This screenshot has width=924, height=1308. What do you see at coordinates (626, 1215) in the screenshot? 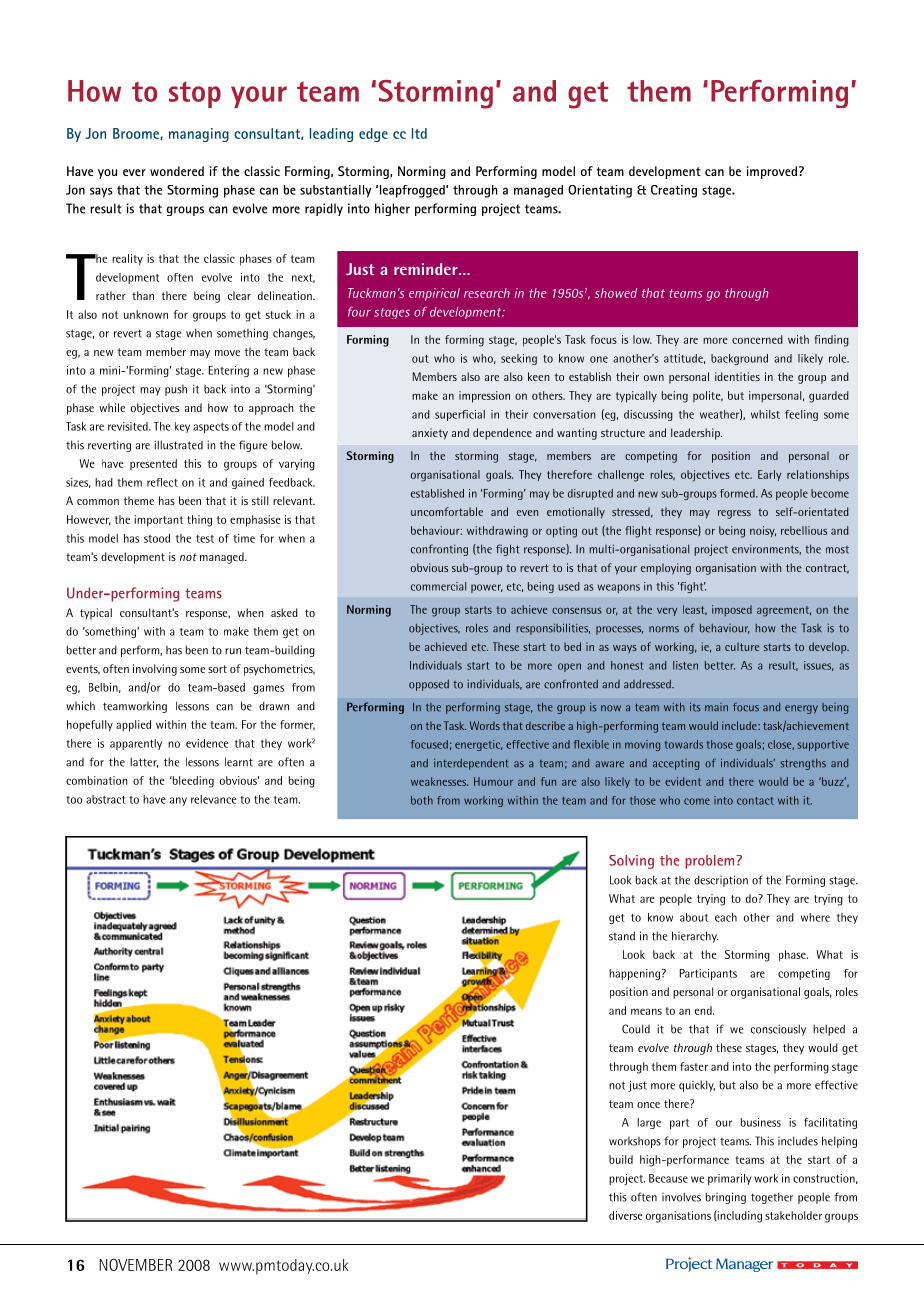
I see `diverse` at bounding box center [626, 1215].
